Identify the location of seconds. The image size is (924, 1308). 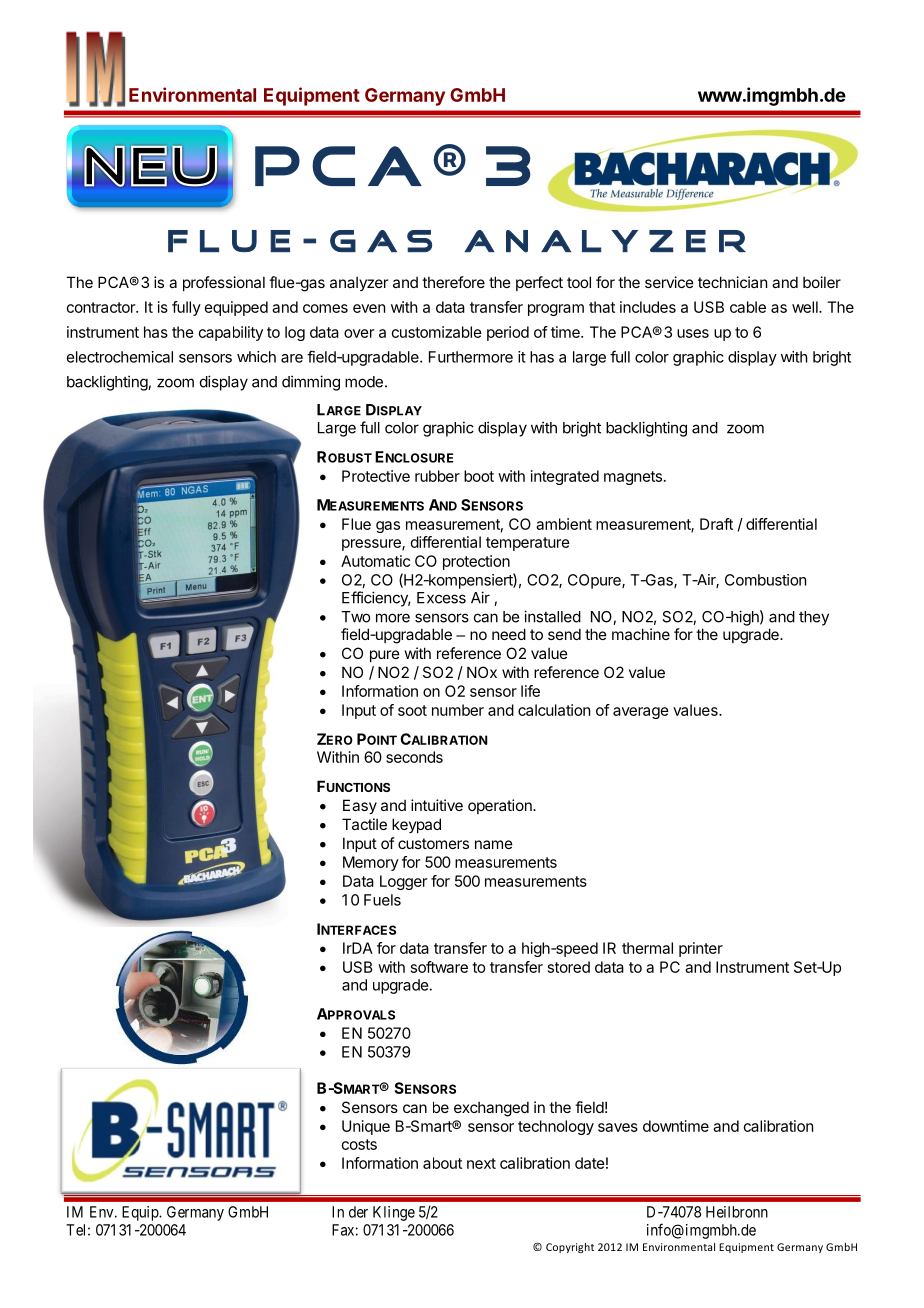
(414, 757).
